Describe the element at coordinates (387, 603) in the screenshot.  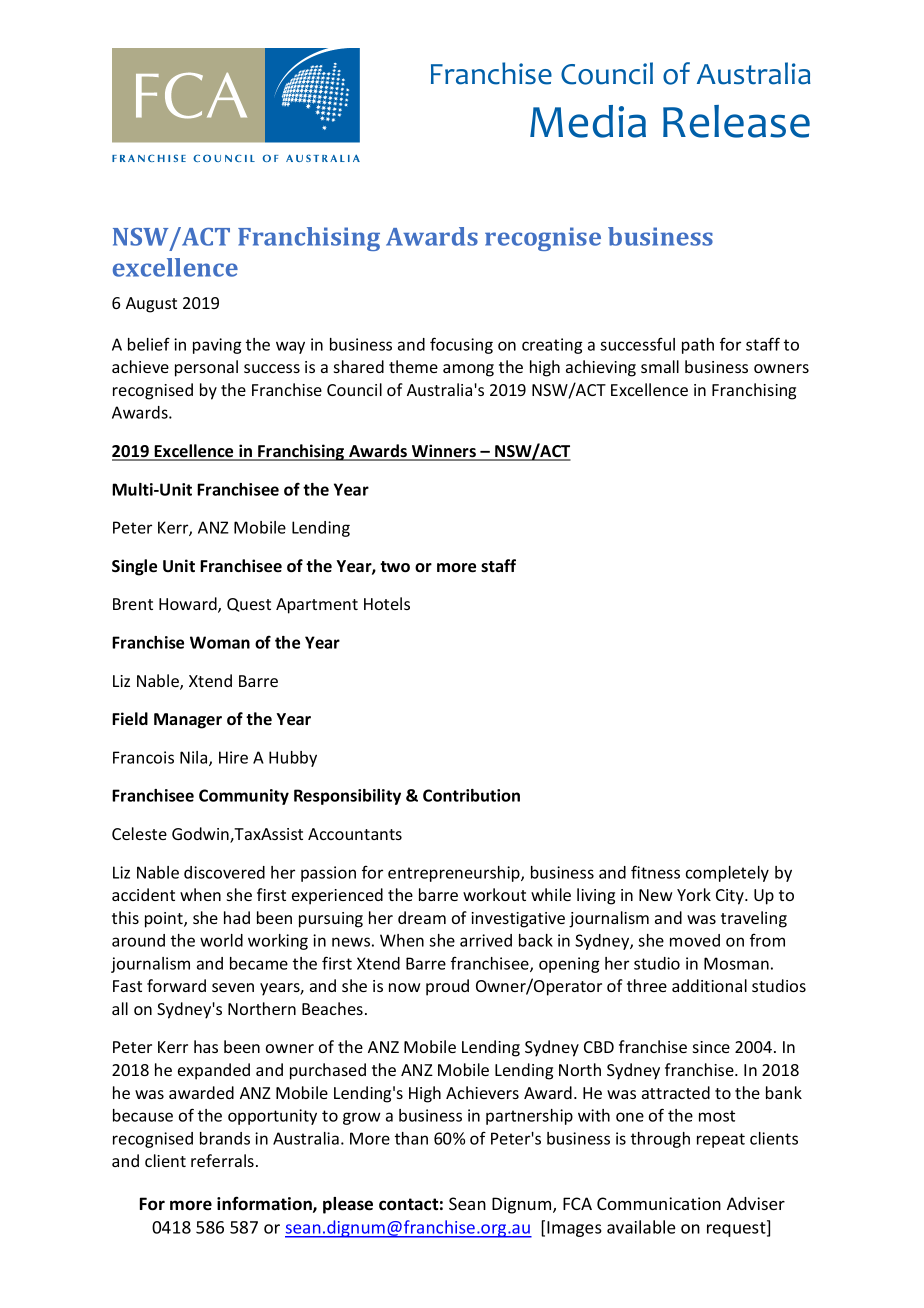
I see `Hotels` at that location.
